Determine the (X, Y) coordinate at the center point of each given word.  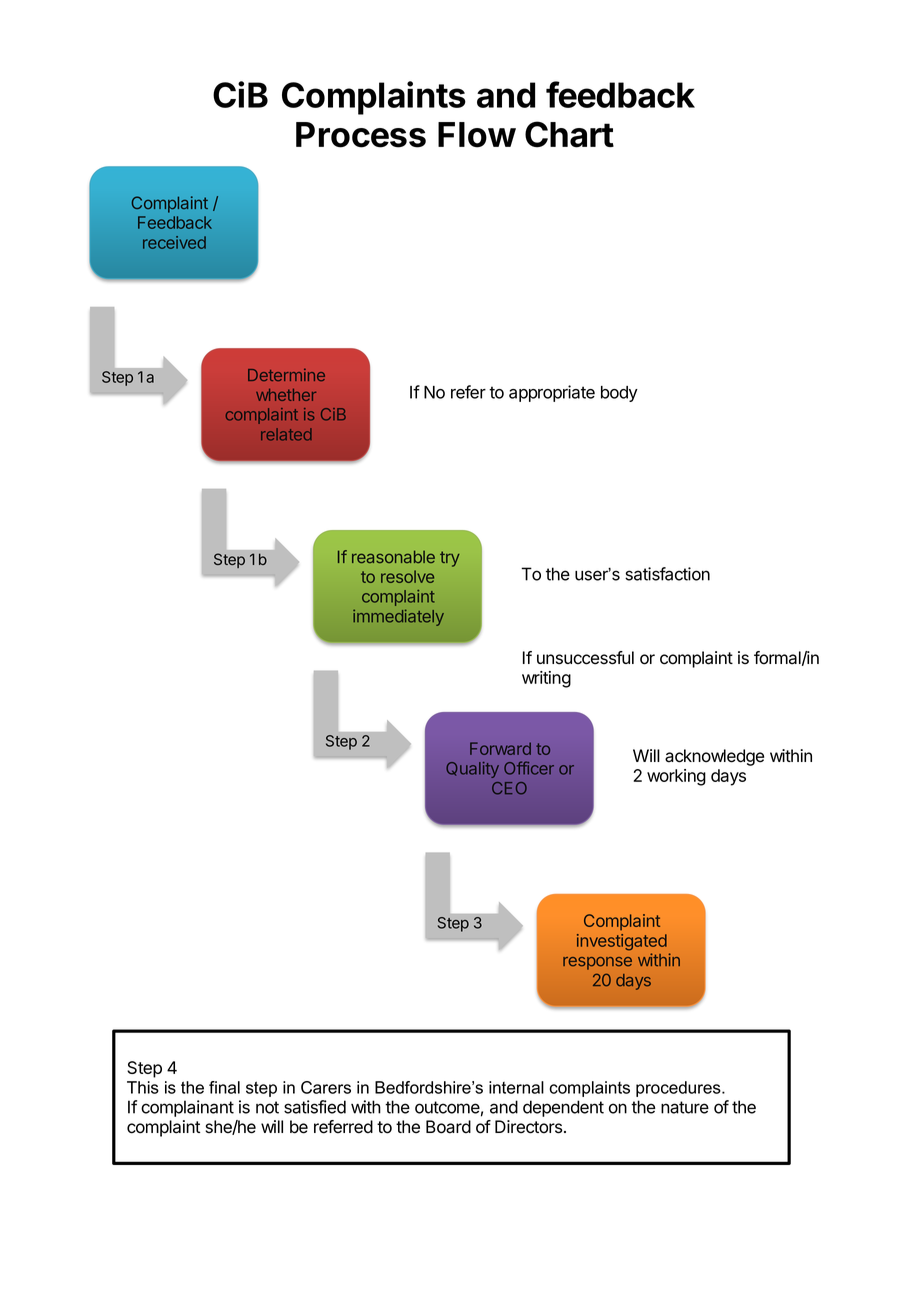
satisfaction (667, 574)
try (450, 559)
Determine (286, 375)
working (676, 777)
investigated (622, 942)
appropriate (552, 393)
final (224, 1087)
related (286, 434)
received (174, 242)
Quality (472, 770)
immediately (398, 618)
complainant (187, 1108)
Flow (477, 135)
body (619, 394)
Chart (569, 134)
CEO (509, 788)
